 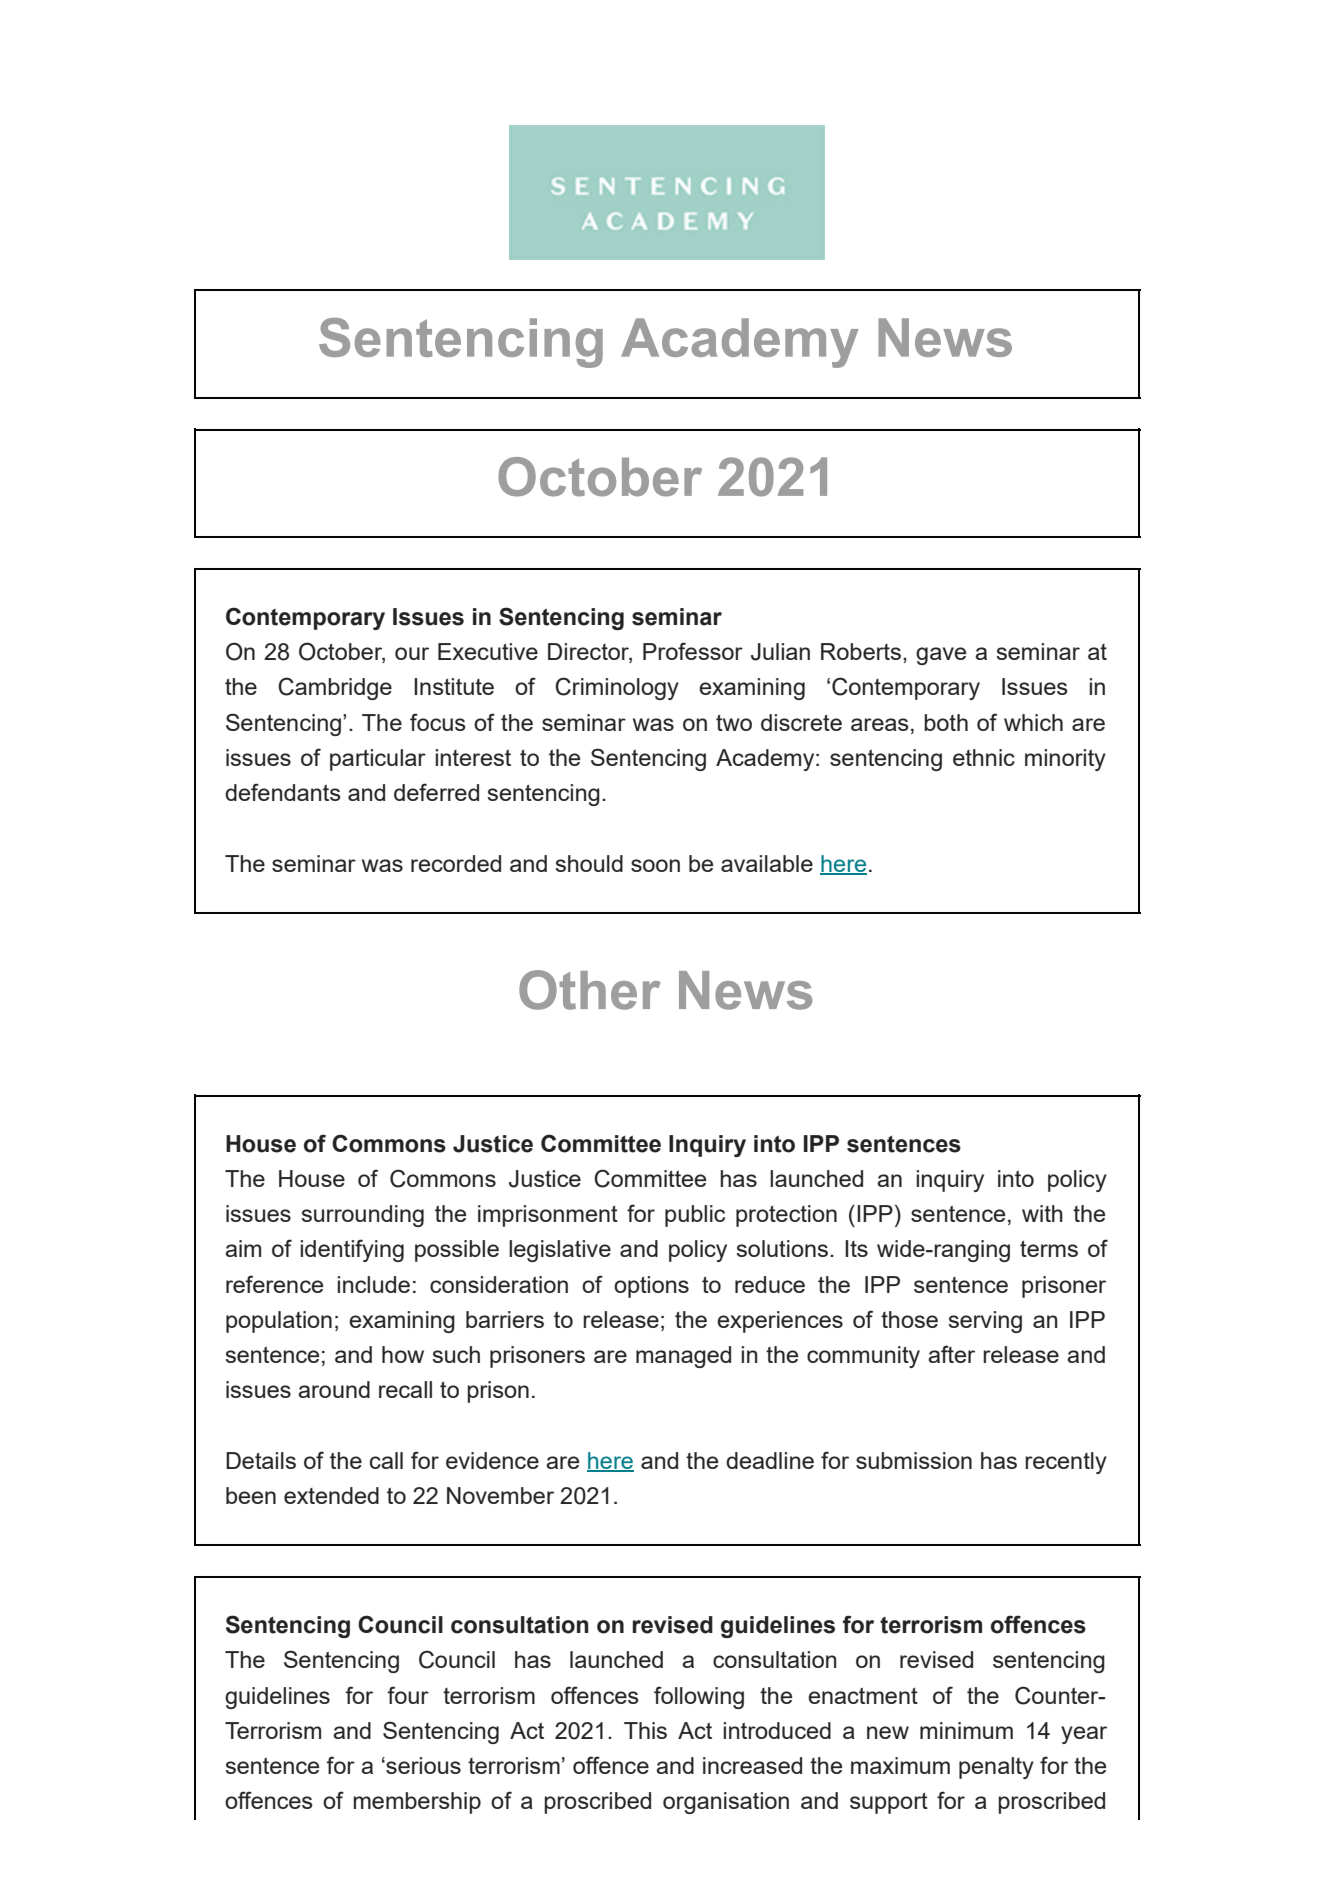 What do you see at coordinates (331, 1495) in the screenshot?
I see `extended` at bounding box center [331, 1495].
